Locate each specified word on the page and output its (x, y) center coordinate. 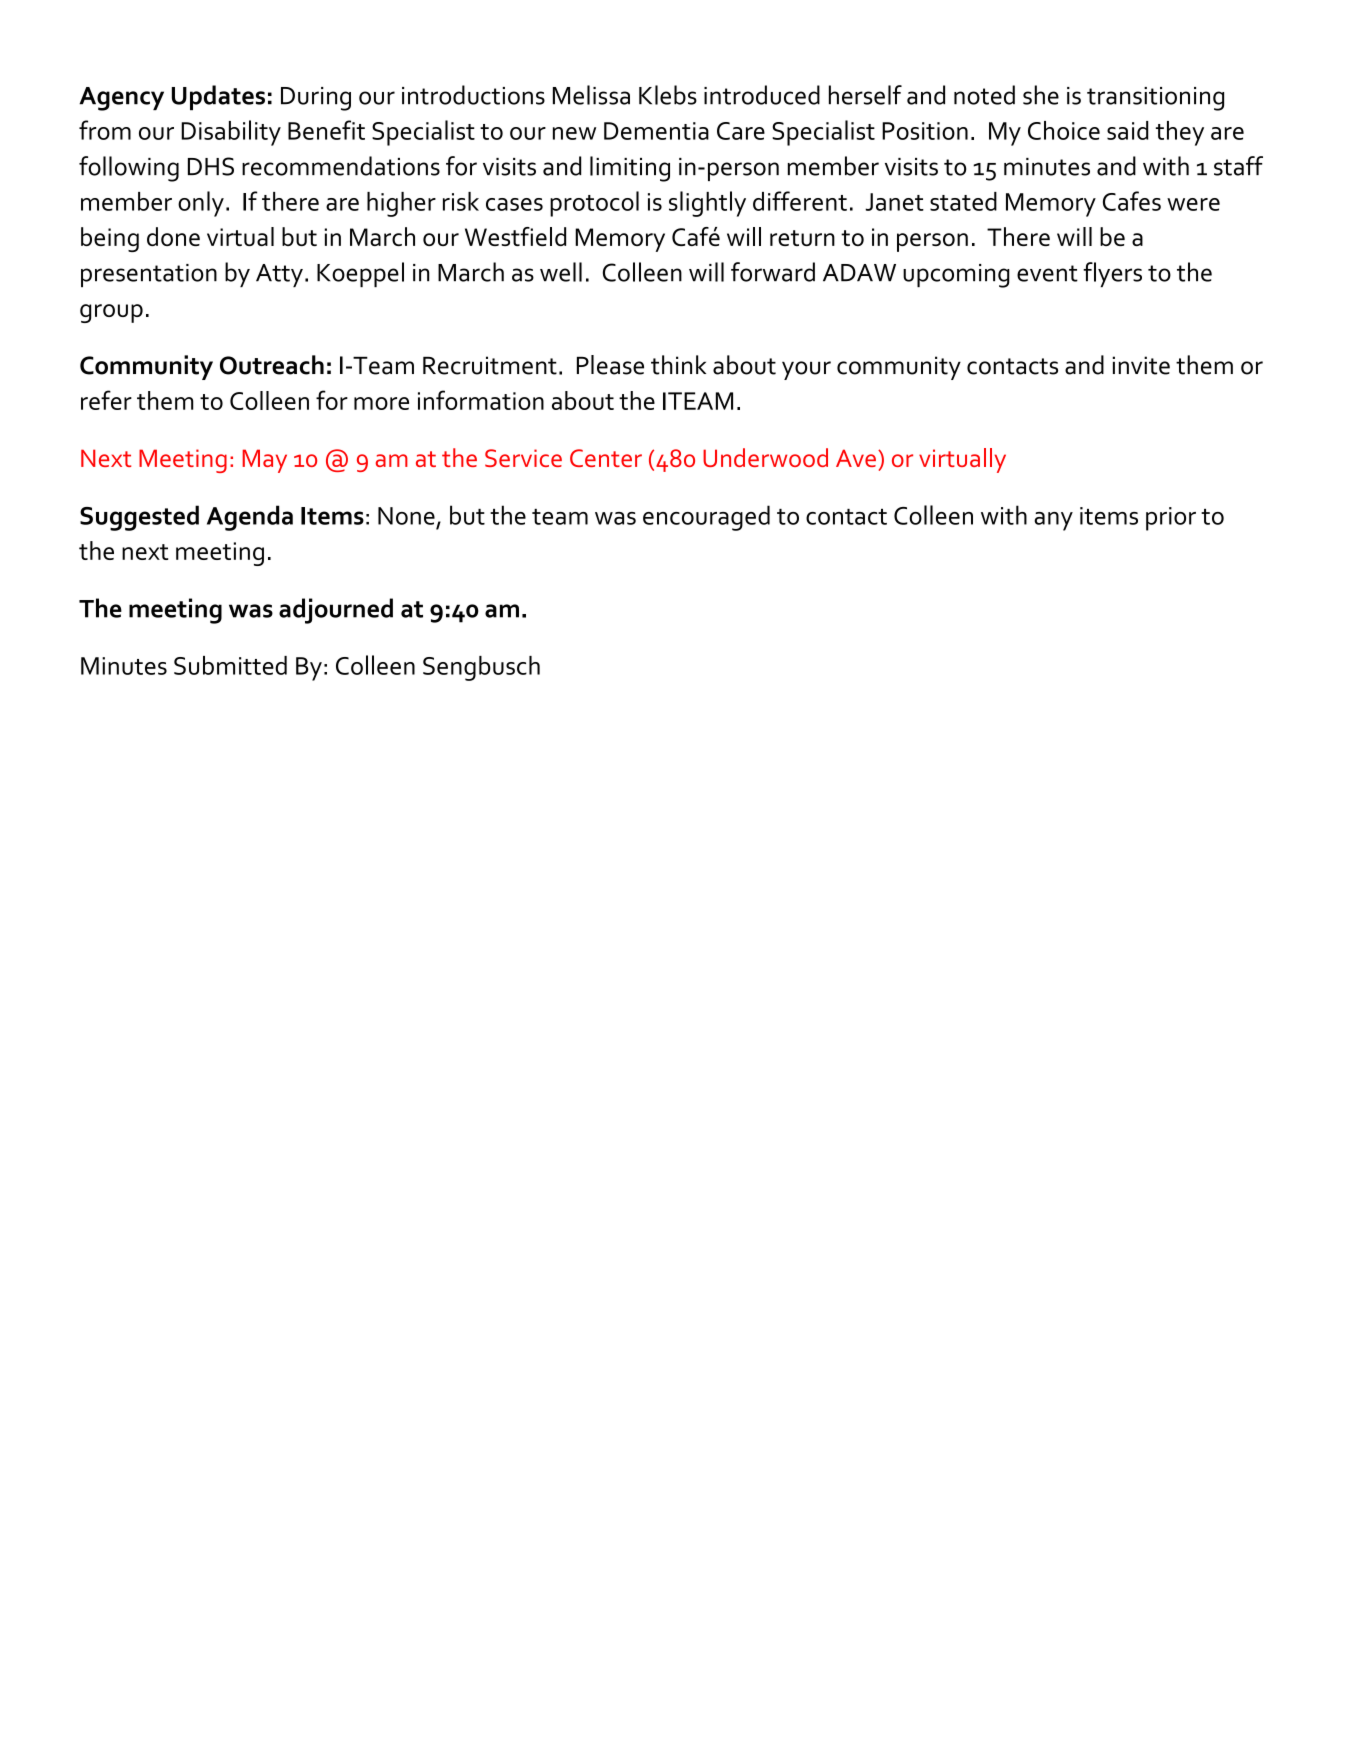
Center (606, 458)
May (264, 461)
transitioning (1155, 99)
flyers (1112, 274)
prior (1171, 519)
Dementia (656, 131)
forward (773, 272)
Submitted (230, 665)
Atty (279, 275)
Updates (218, 97)
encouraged (706, 518)
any (1053, 521)
